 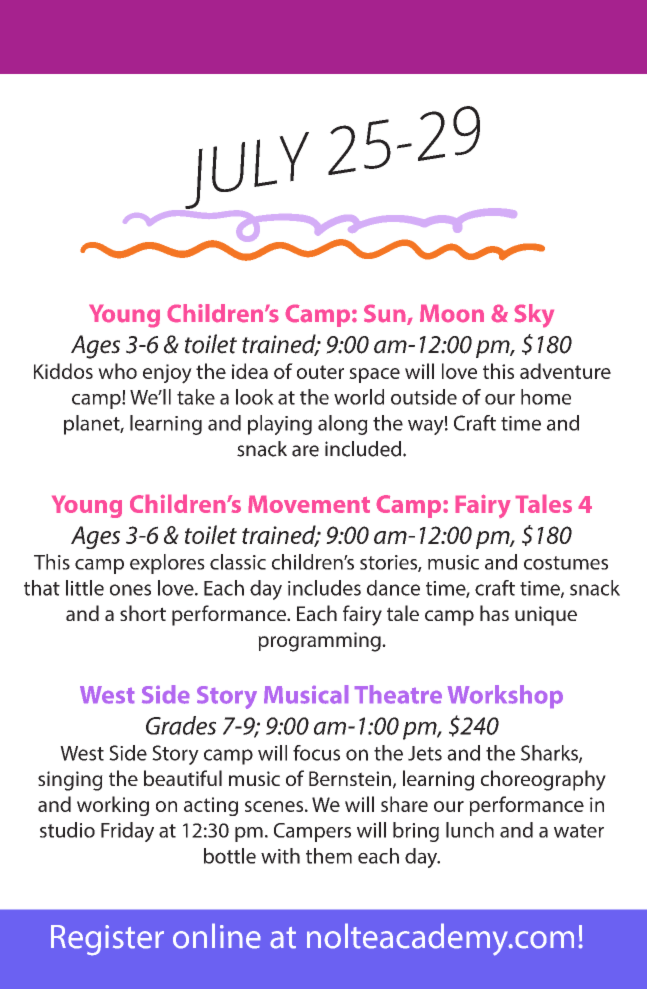 I want to click on Register, so click(x=107, y=940).
